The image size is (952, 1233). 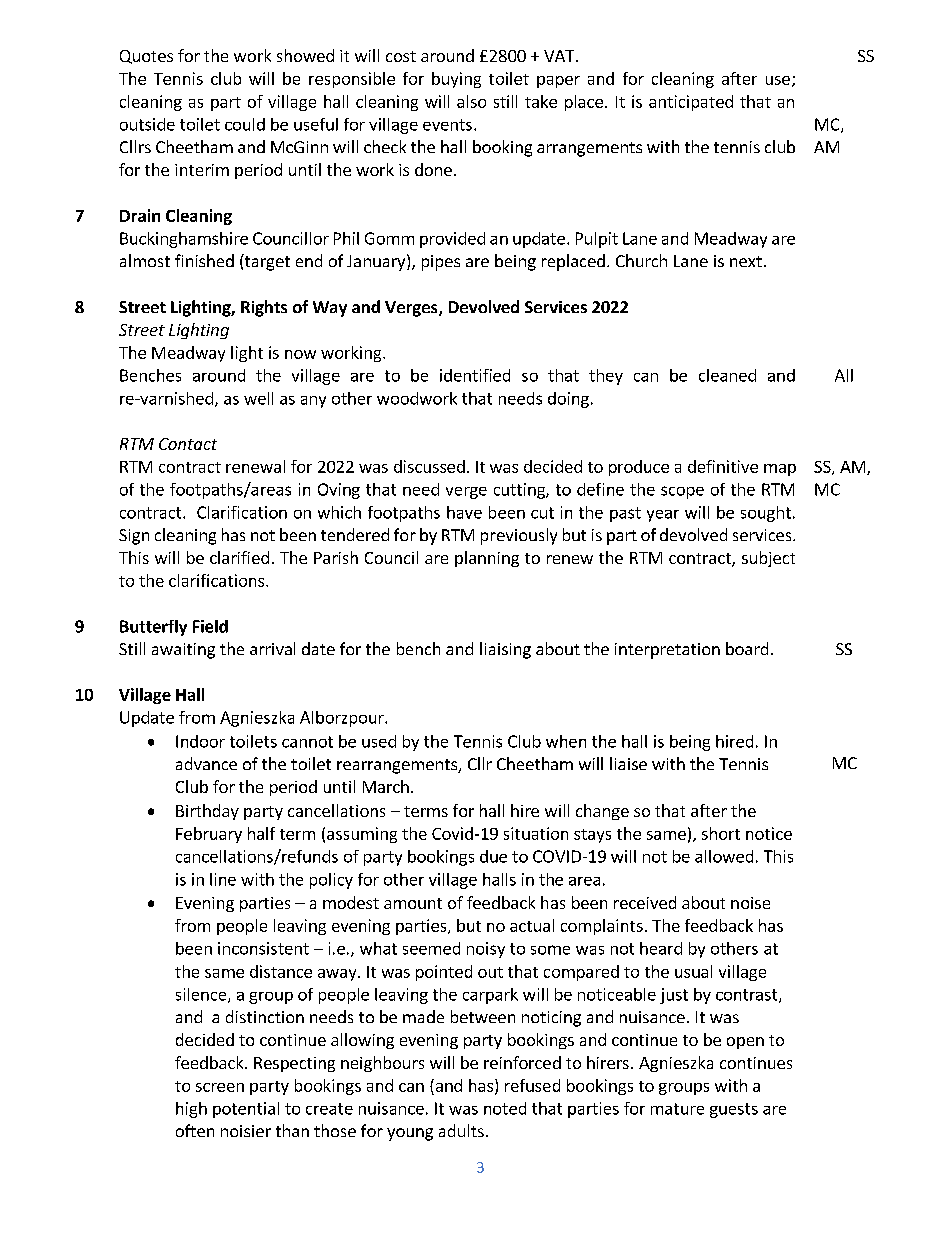 I want to click on screen, so click(x=220, y=1087).
